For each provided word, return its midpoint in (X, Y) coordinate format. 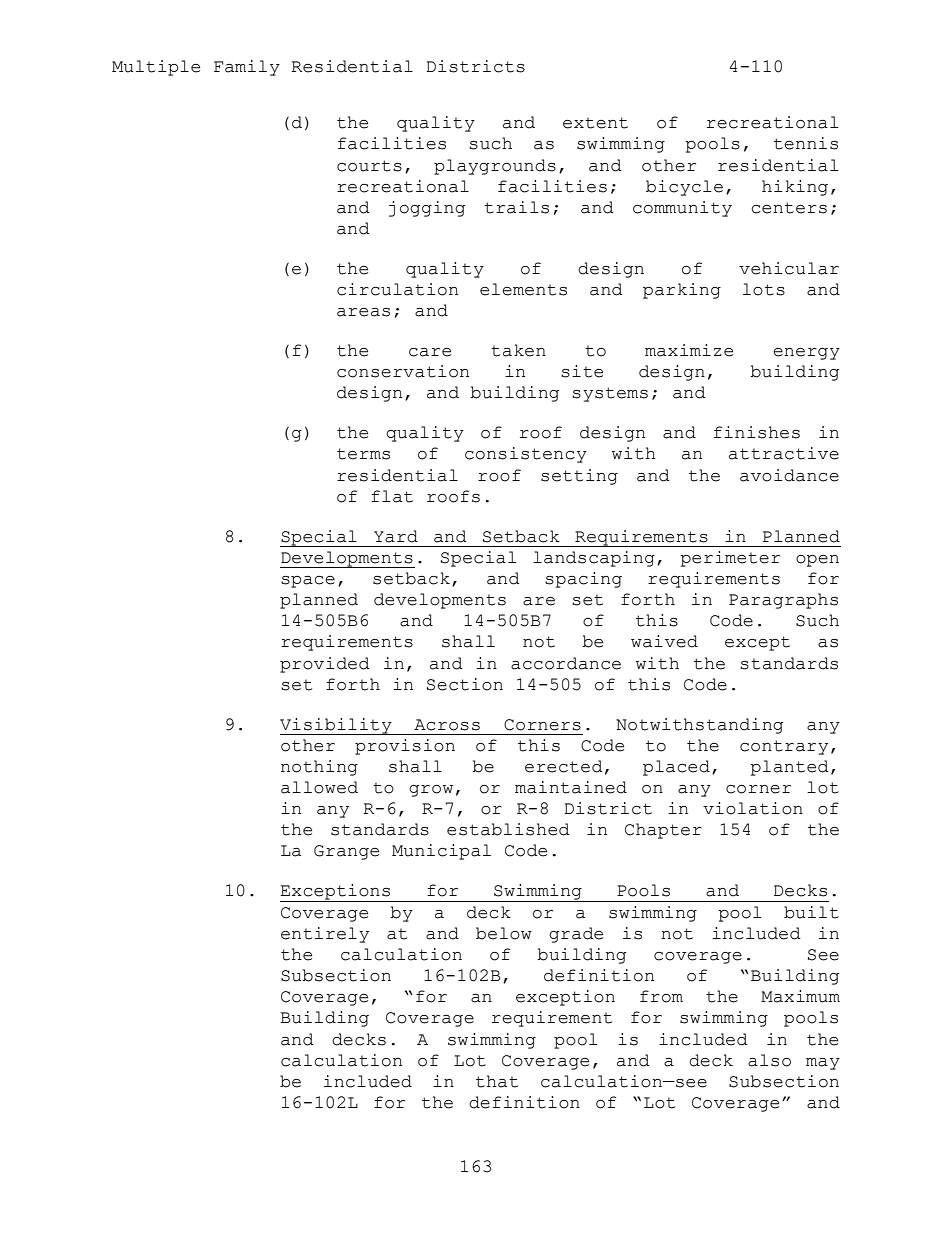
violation (753, 808)
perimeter (730, 559)
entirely (325, 935)
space (308, 582)
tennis (806, 143)
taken (518, 350)
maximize (689, 350)
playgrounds (495, 167)
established (508, 829)
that (497, 1081)
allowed (319, 787)
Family (247, 68)
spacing (583, 580)
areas (363, 312)
